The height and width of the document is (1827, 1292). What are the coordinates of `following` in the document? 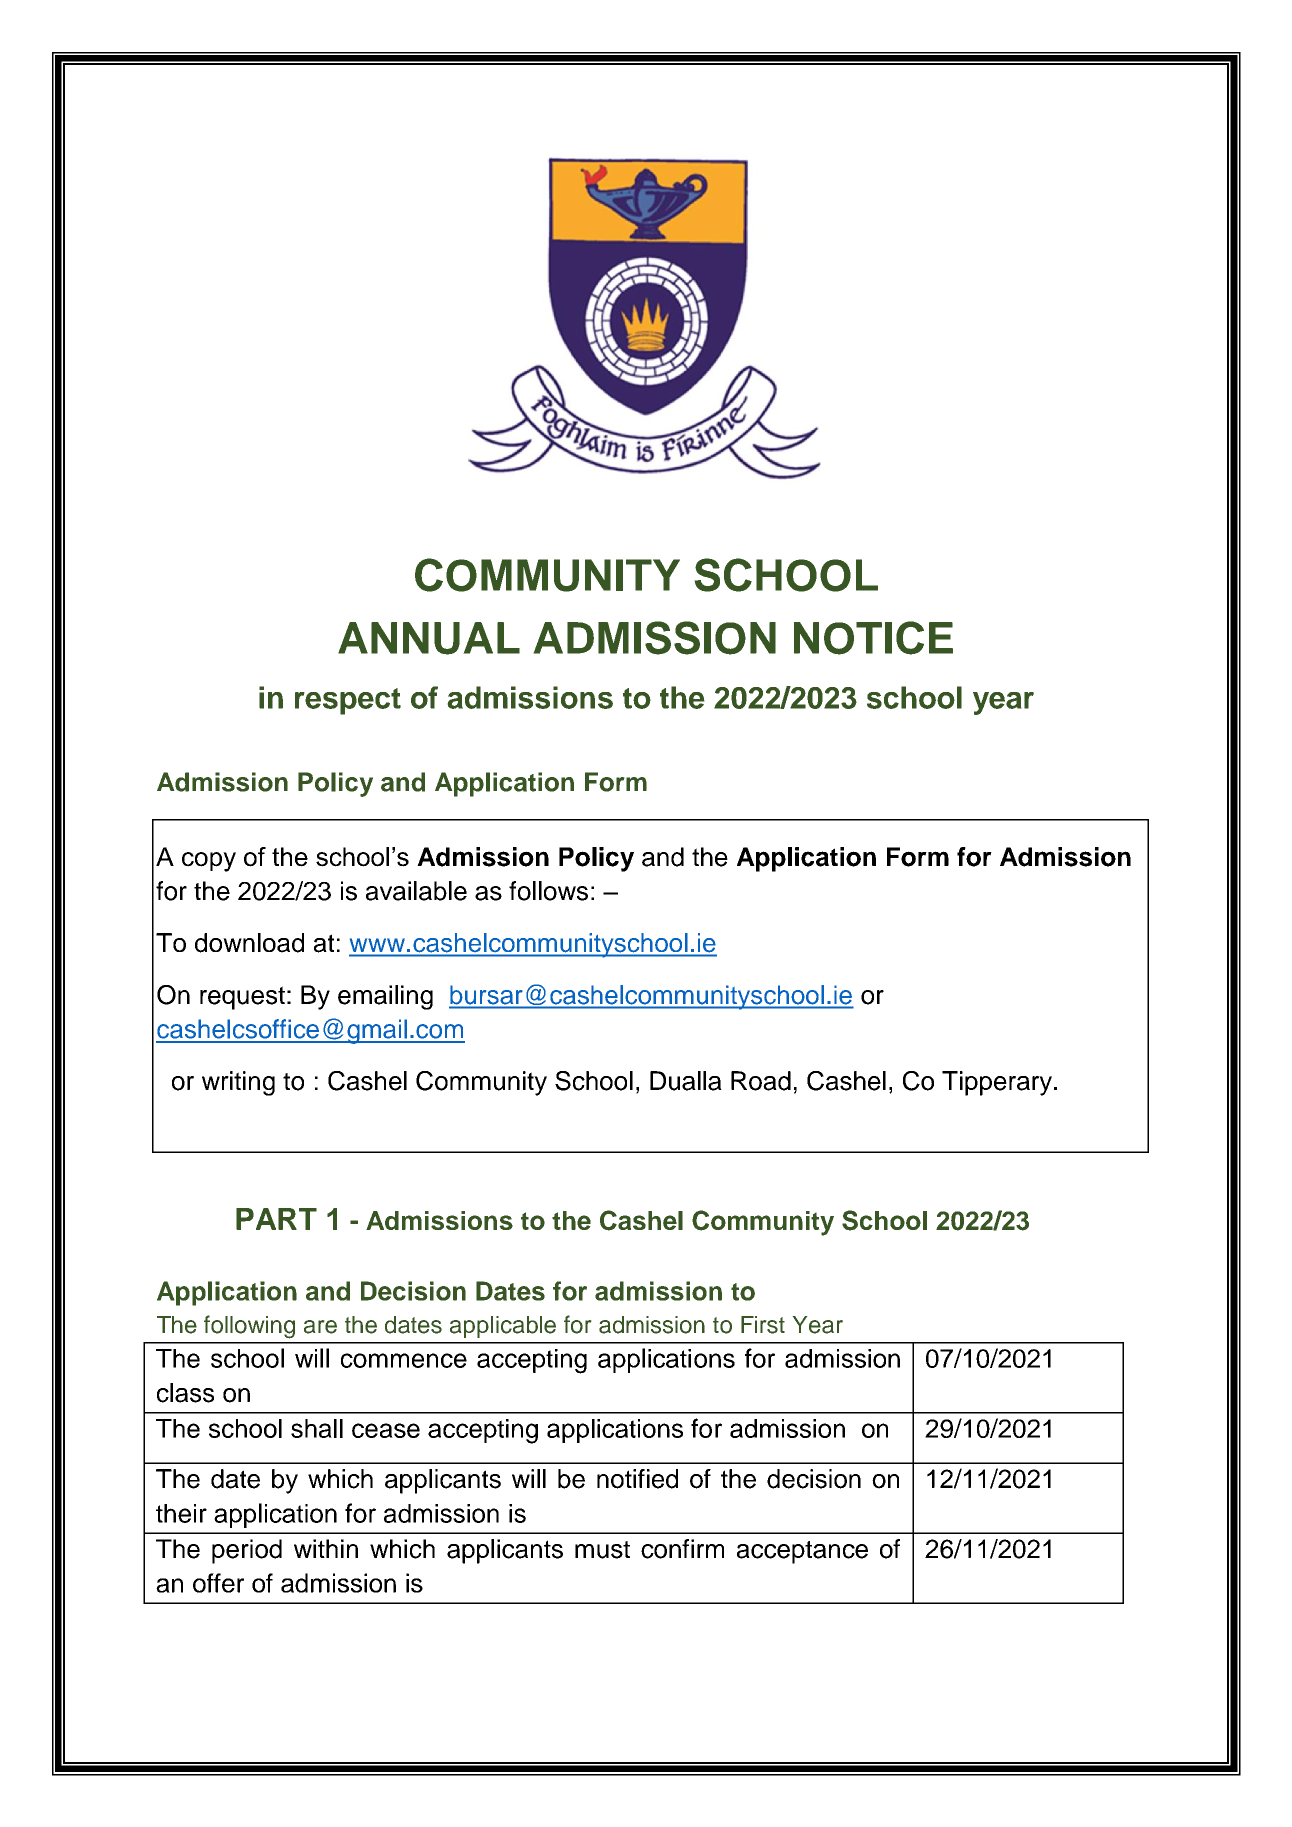 It's located at (249, 1327).
